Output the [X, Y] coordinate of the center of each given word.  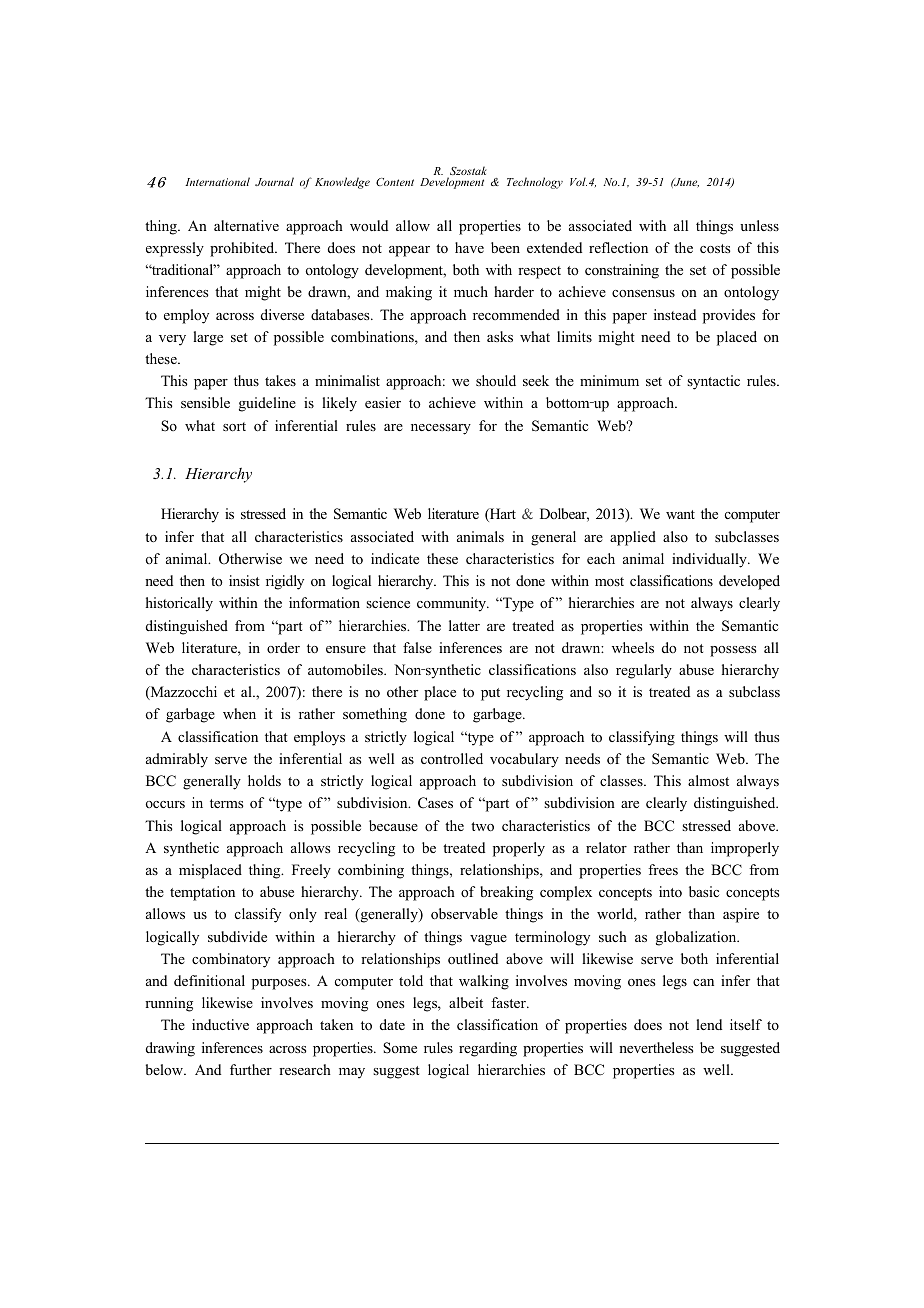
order [283, 647]
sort [234, 427]
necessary [441, 429]
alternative [246, 225]
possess [733, 651]
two [482, 827]
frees [663, 869]
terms [226, 803]
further [251, 1069]
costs [715, 249]
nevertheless [656, 1047]
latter [464, 625]
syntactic [713, 382]
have [469, 247]
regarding [488, 1049]
